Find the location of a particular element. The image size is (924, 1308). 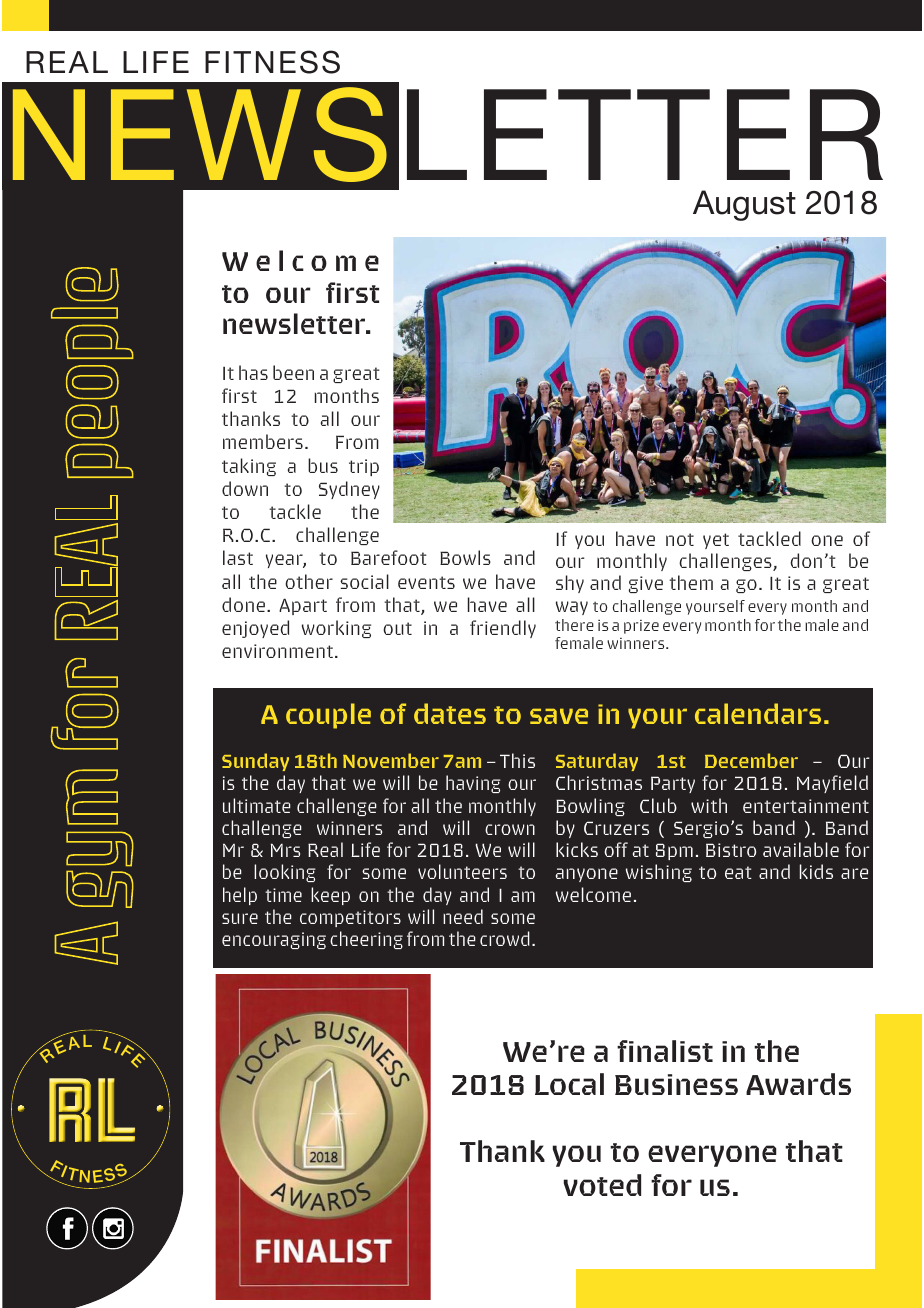

crown is located at coordinates (510, 829).
